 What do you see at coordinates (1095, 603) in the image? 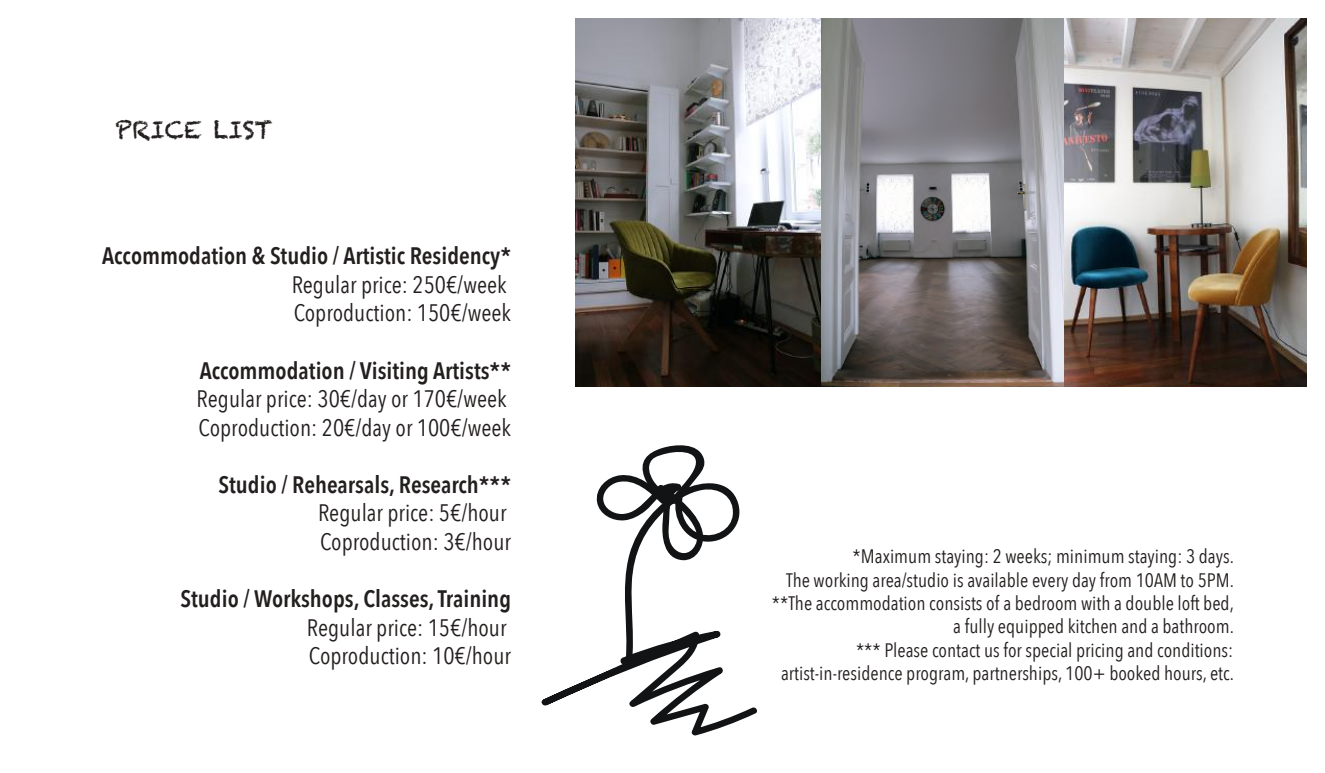
I see `with` at bounding box center [1095, 603].
